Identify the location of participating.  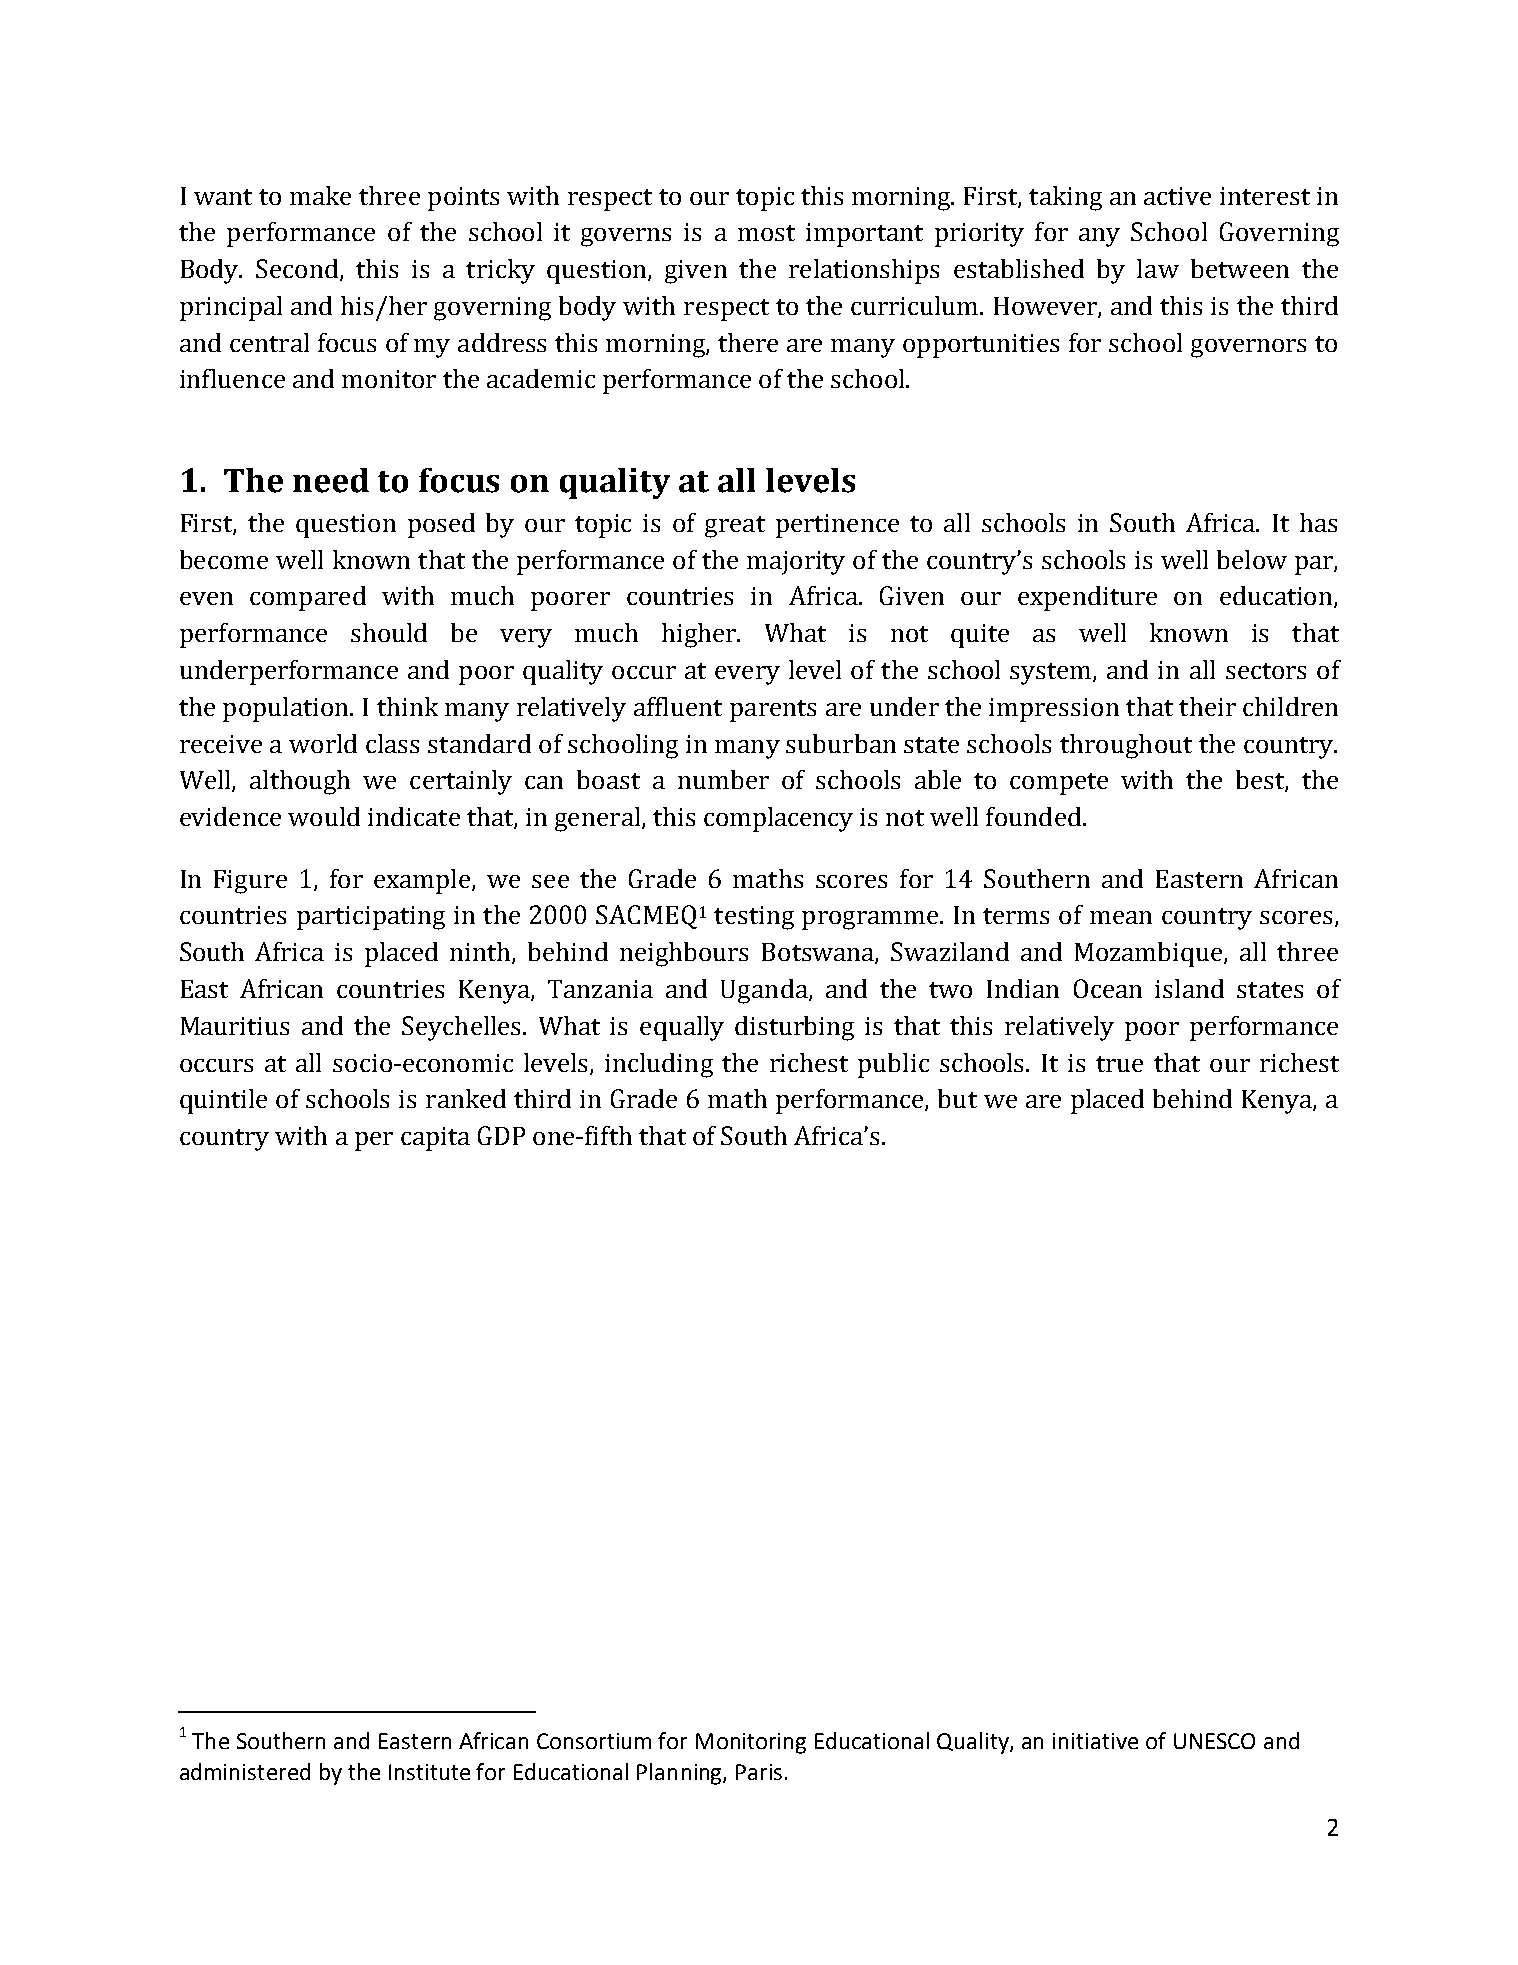
(371, 918).
